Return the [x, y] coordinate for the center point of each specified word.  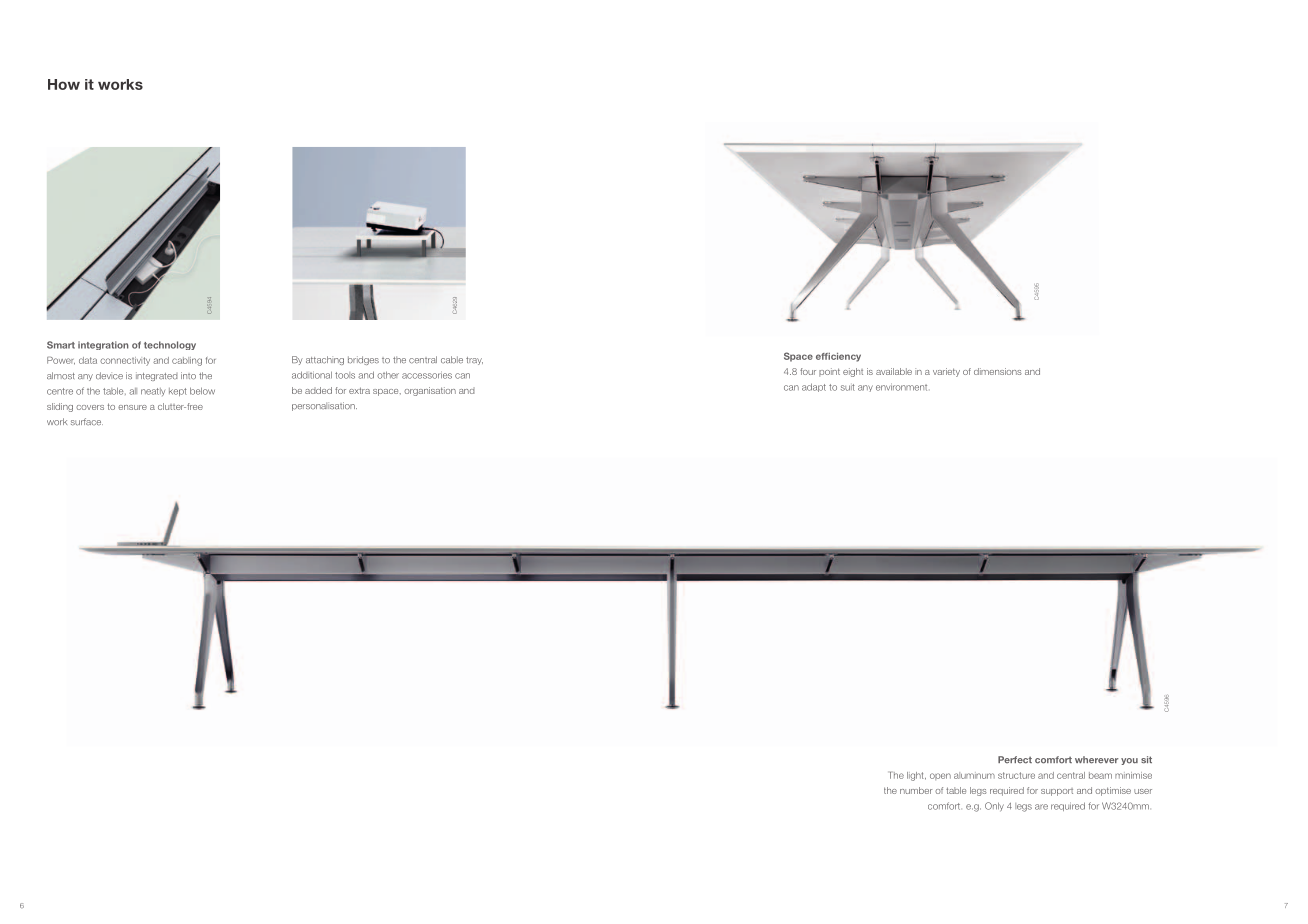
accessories [427, 375]
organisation [430, 391]
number [916, 790]
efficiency [838, 357]
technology [170, 345]
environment [901, 387]
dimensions [998, 371]
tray [474, 361]
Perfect [1015, 760]
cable [452, 360]
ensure [132, 407]
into [188, 376]
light [916, 776]
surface [87, 422]
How [64, 84]
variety [946, 372]
